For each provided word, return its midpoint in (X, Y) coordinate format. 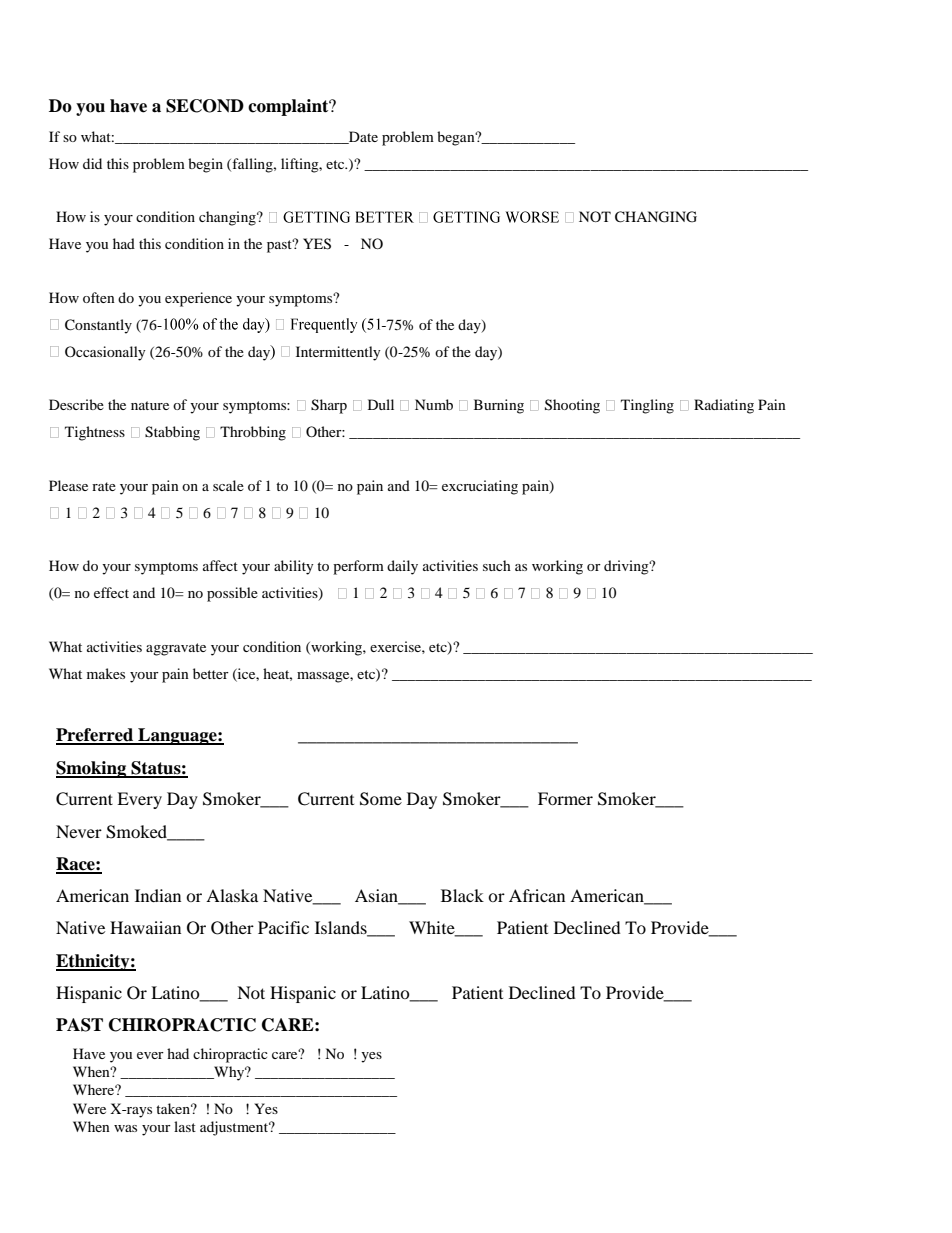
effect (111, 592)
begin (205, 165)
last (185, 1126)
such (497, 565)
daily (402, 567)
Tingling (647, 406)
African (537, 895)
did (92, 163)
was (125, 1128)
